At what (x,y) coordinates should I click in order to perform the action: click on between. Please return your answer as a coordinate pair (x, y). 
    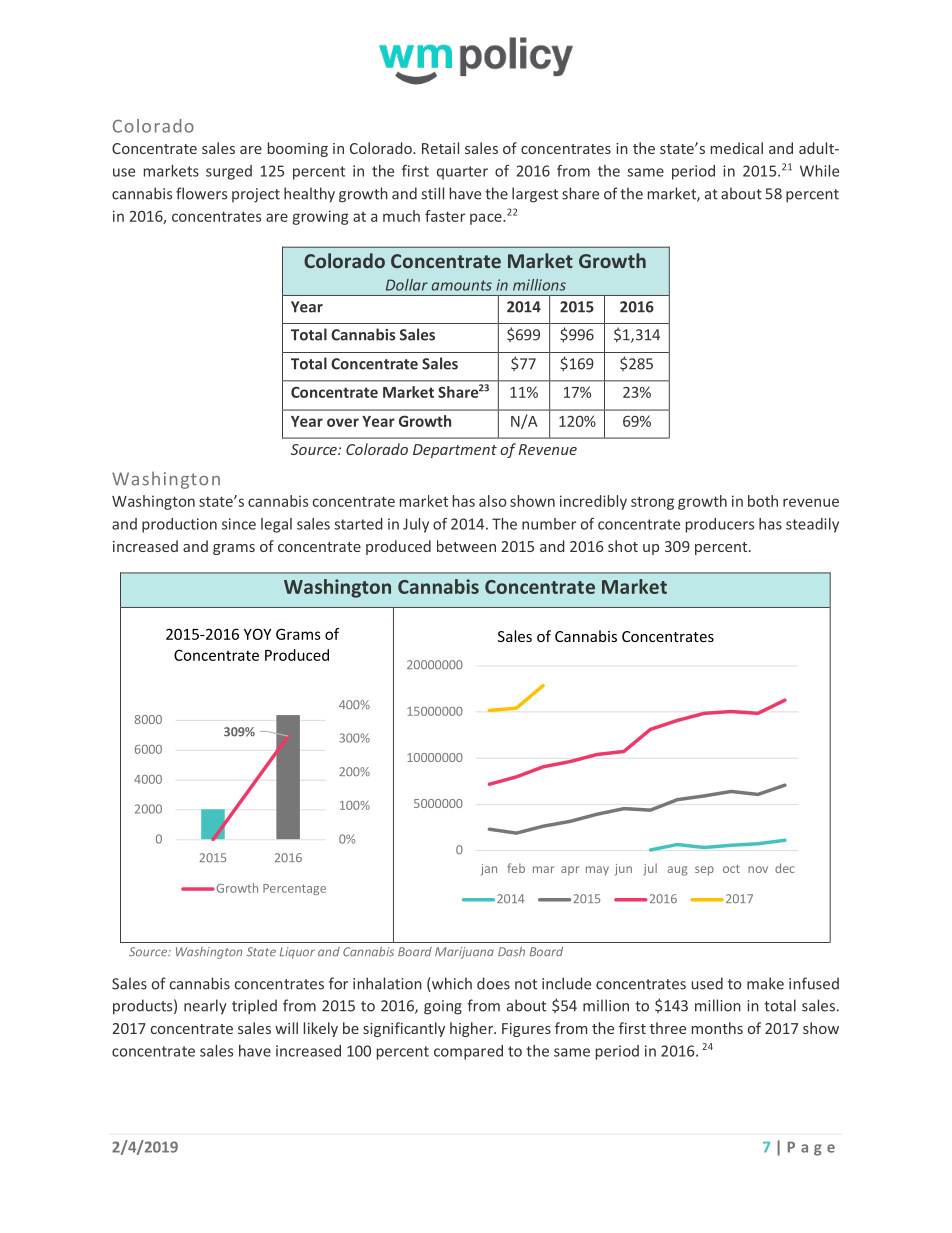
    Looking at the image, I should click on (466, 546).
